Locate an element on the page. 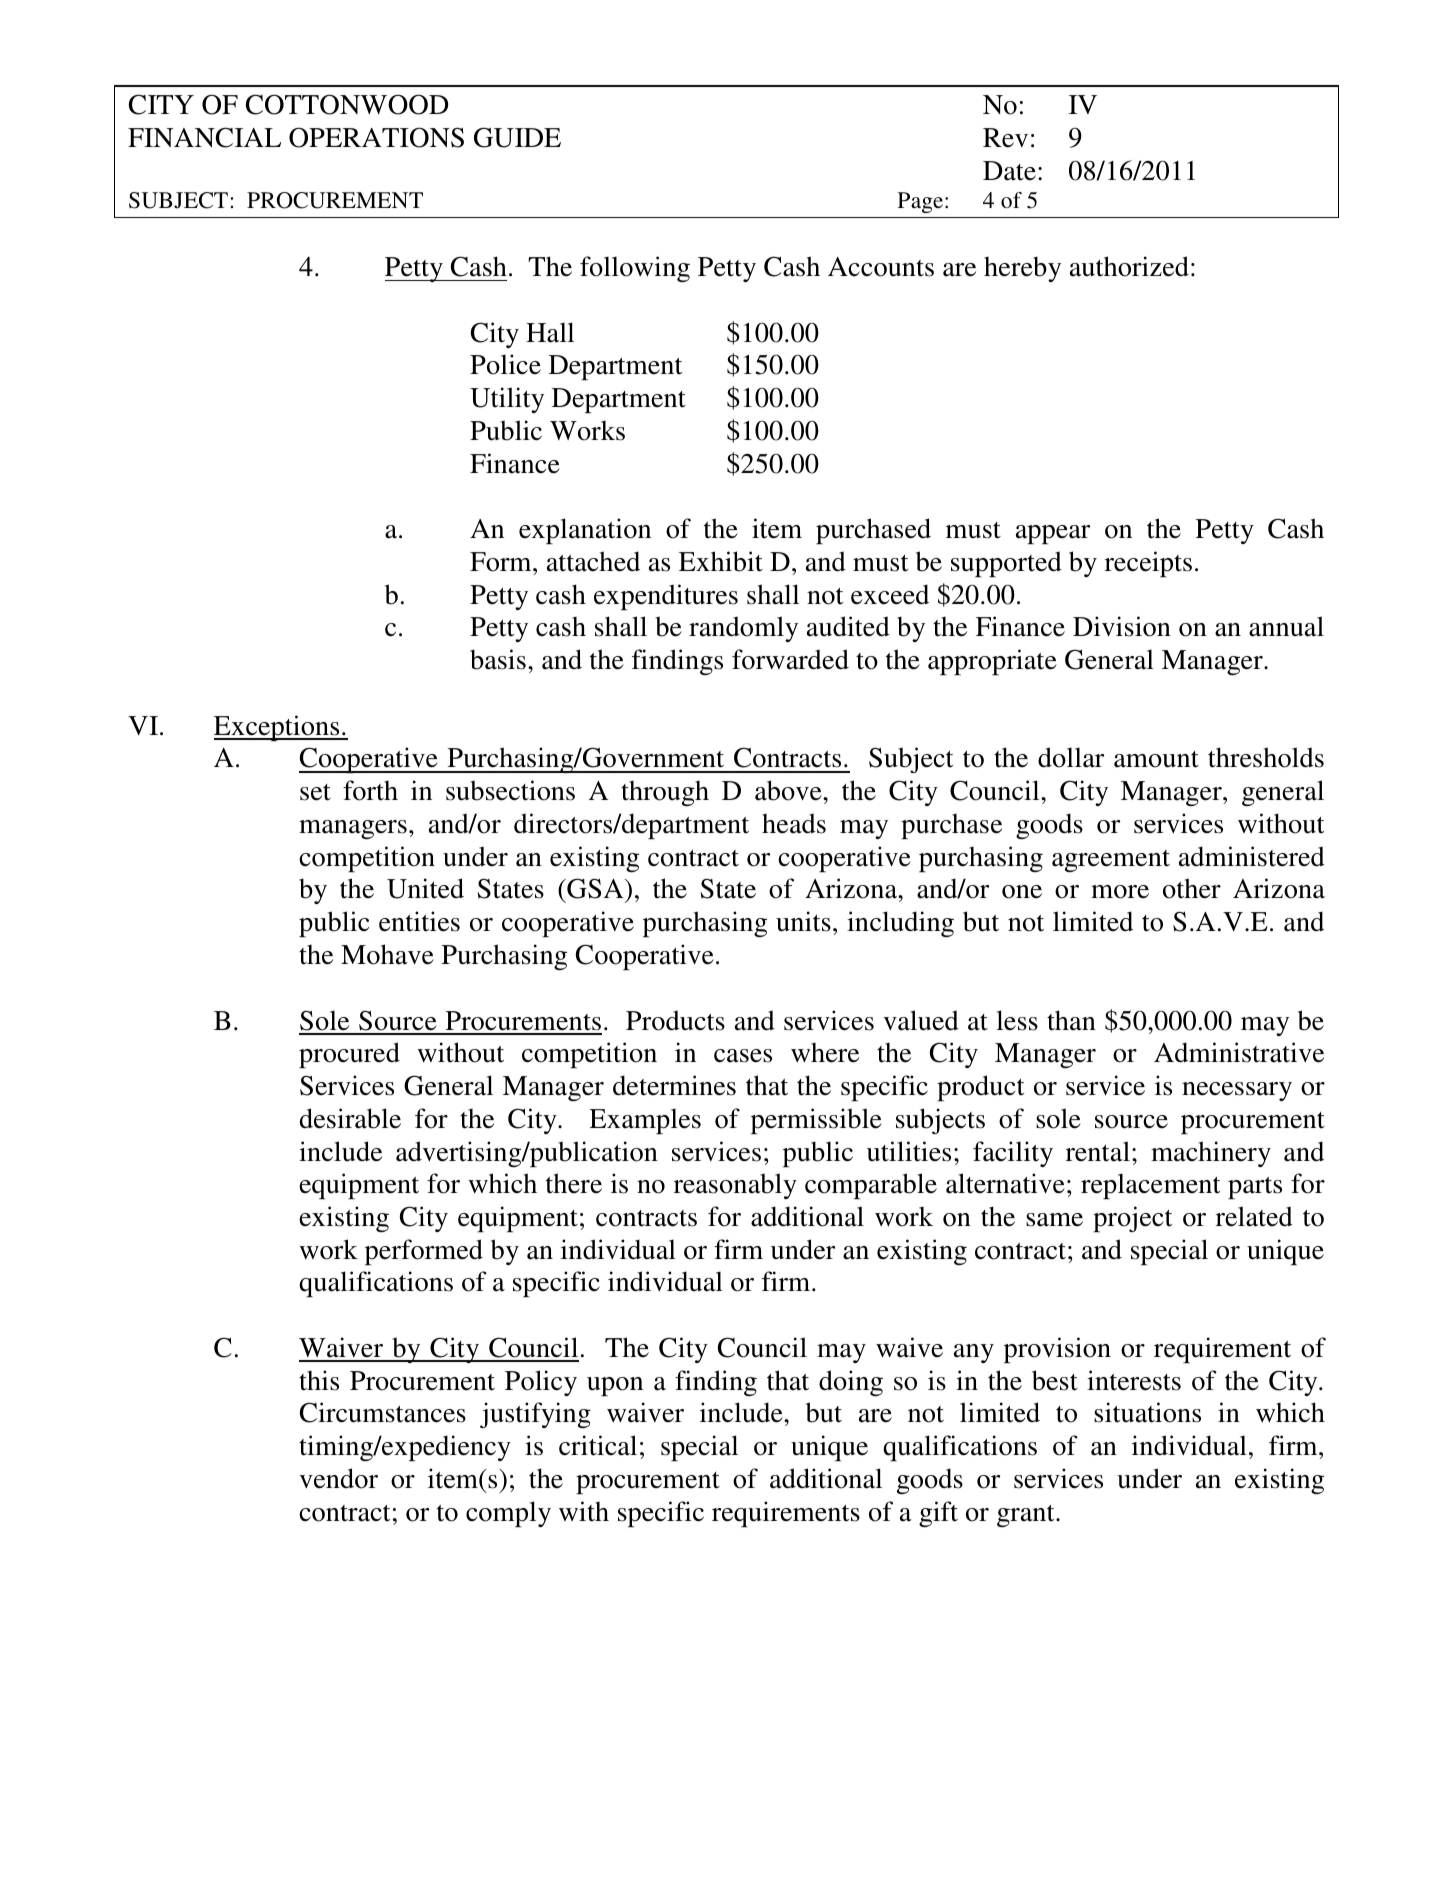 The height and width of the page is (1880, 1453). Date is located at coordinates (1009, 171).
